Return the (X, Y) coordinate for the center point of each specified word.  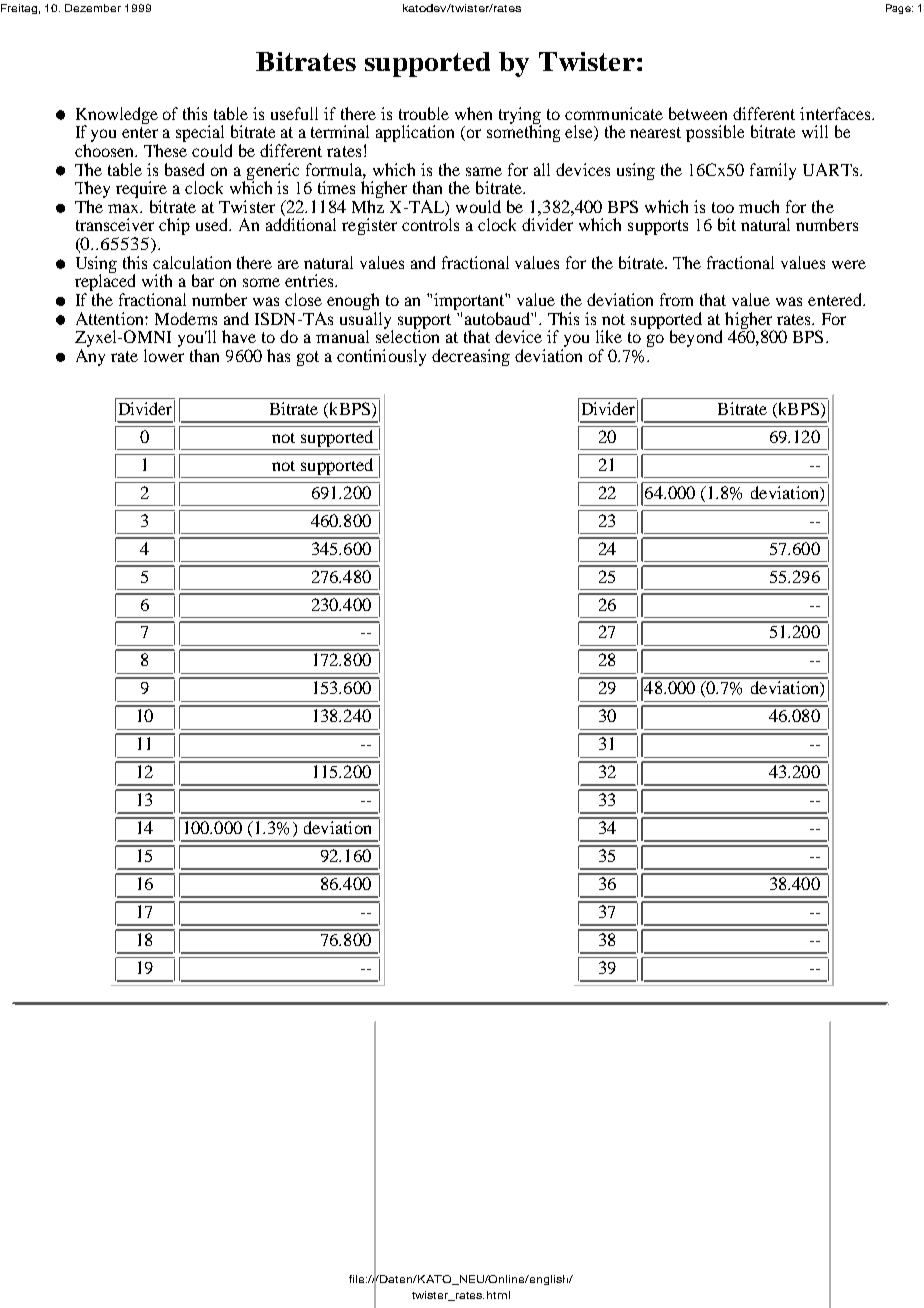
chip (174, 226)
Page (899, 9)
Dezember (93, 8)
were (849, 264)
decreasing (471, 357)
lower (164, 355)
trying (520, 116)
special (200, 135)
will (815, 131)
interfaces (836, 113)
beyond (696, 338)
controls (430, 224)
